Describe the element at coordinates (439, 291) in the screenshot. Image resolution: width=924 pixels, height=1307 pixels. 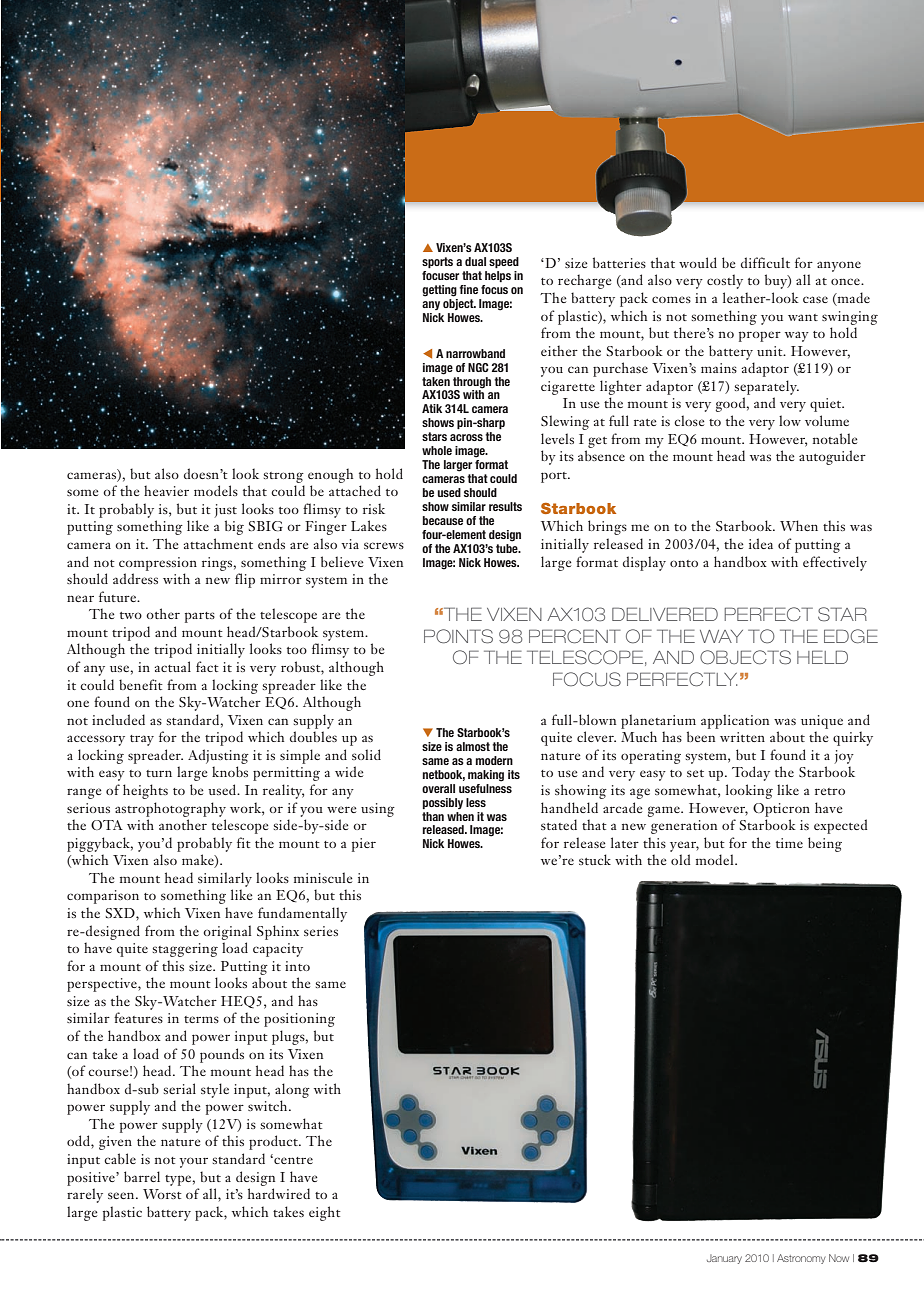
I see `getting` at that location.
